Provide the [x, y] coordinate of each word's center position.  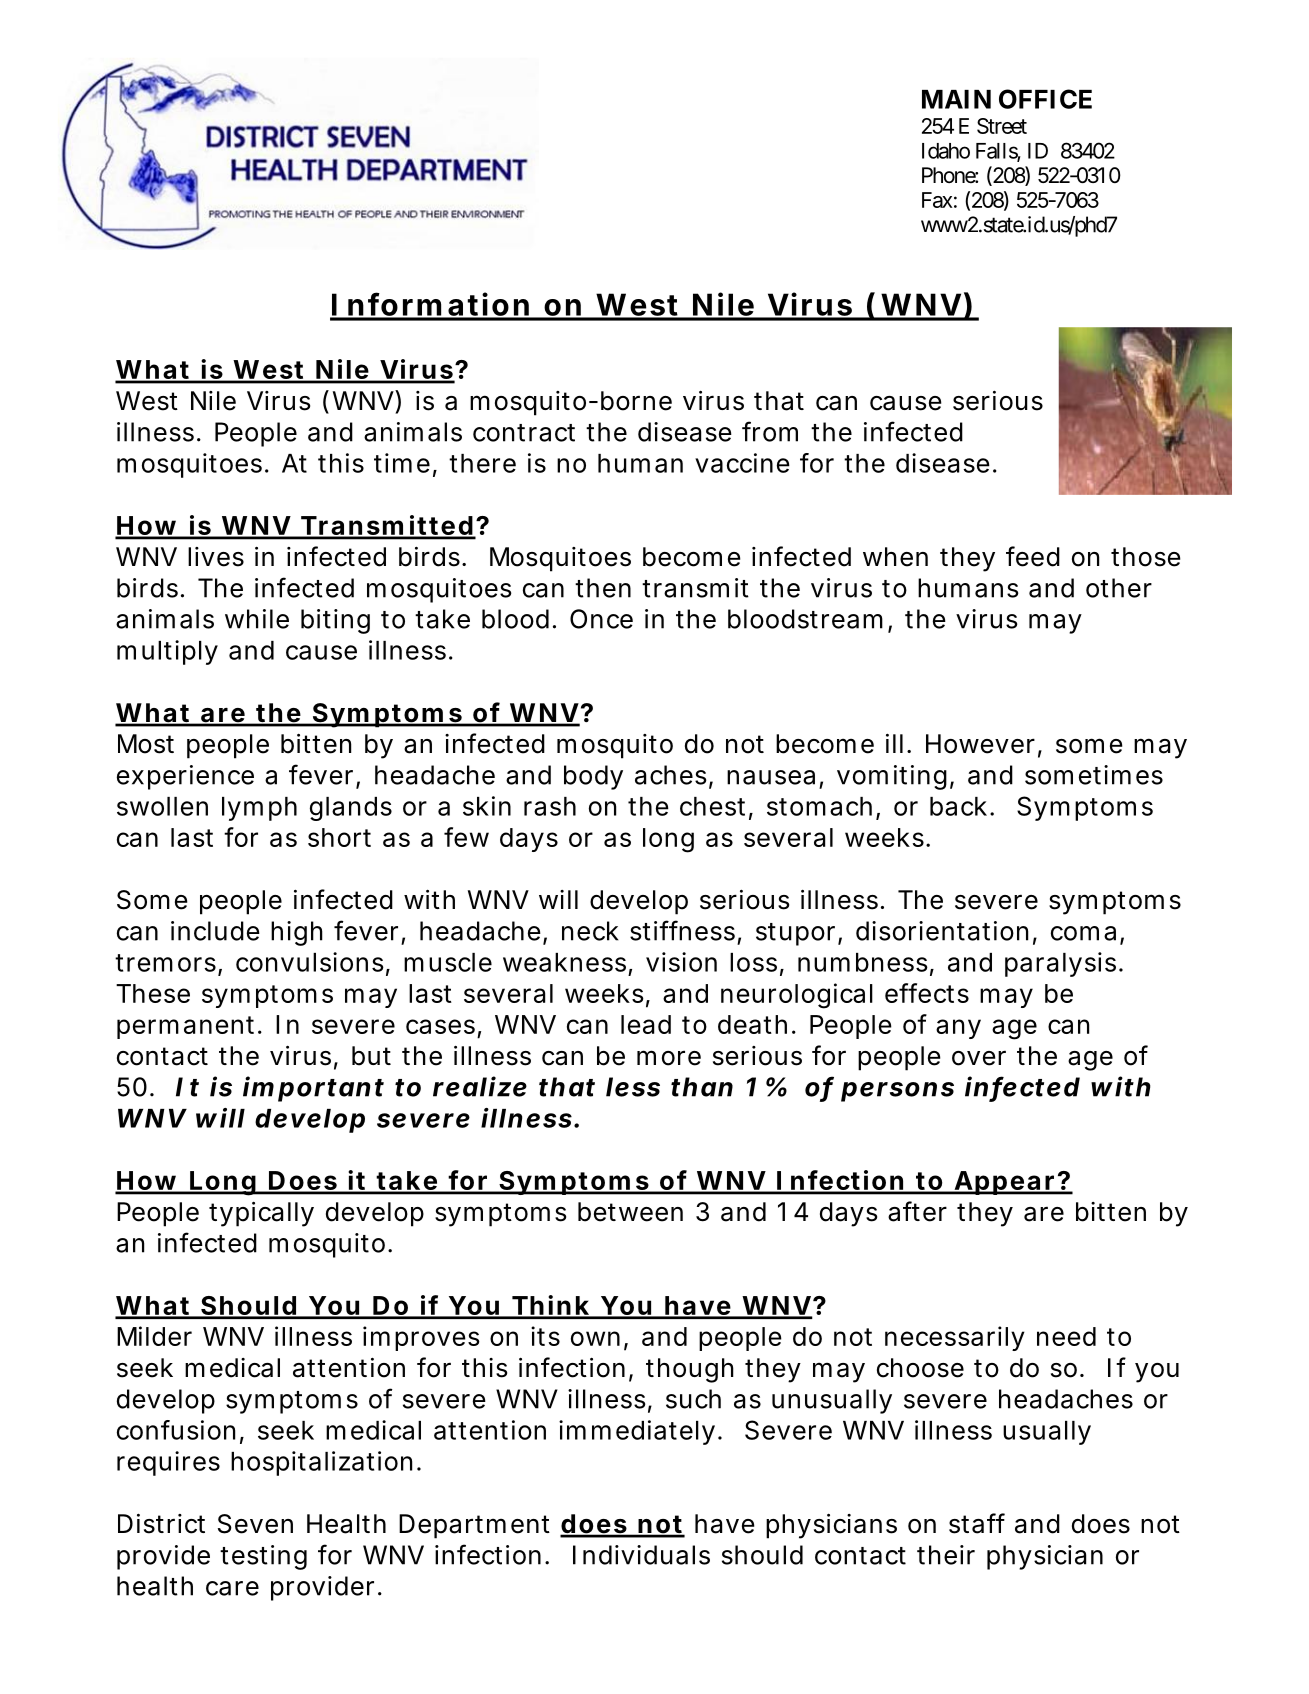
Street [1002, 126]
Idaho [946, 151]
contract [524, 433]
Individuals [641, 1555]
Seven [255, 1524]
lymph [259, 809]
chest [712, 806]
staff [977, 1523]
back [958, 806]
